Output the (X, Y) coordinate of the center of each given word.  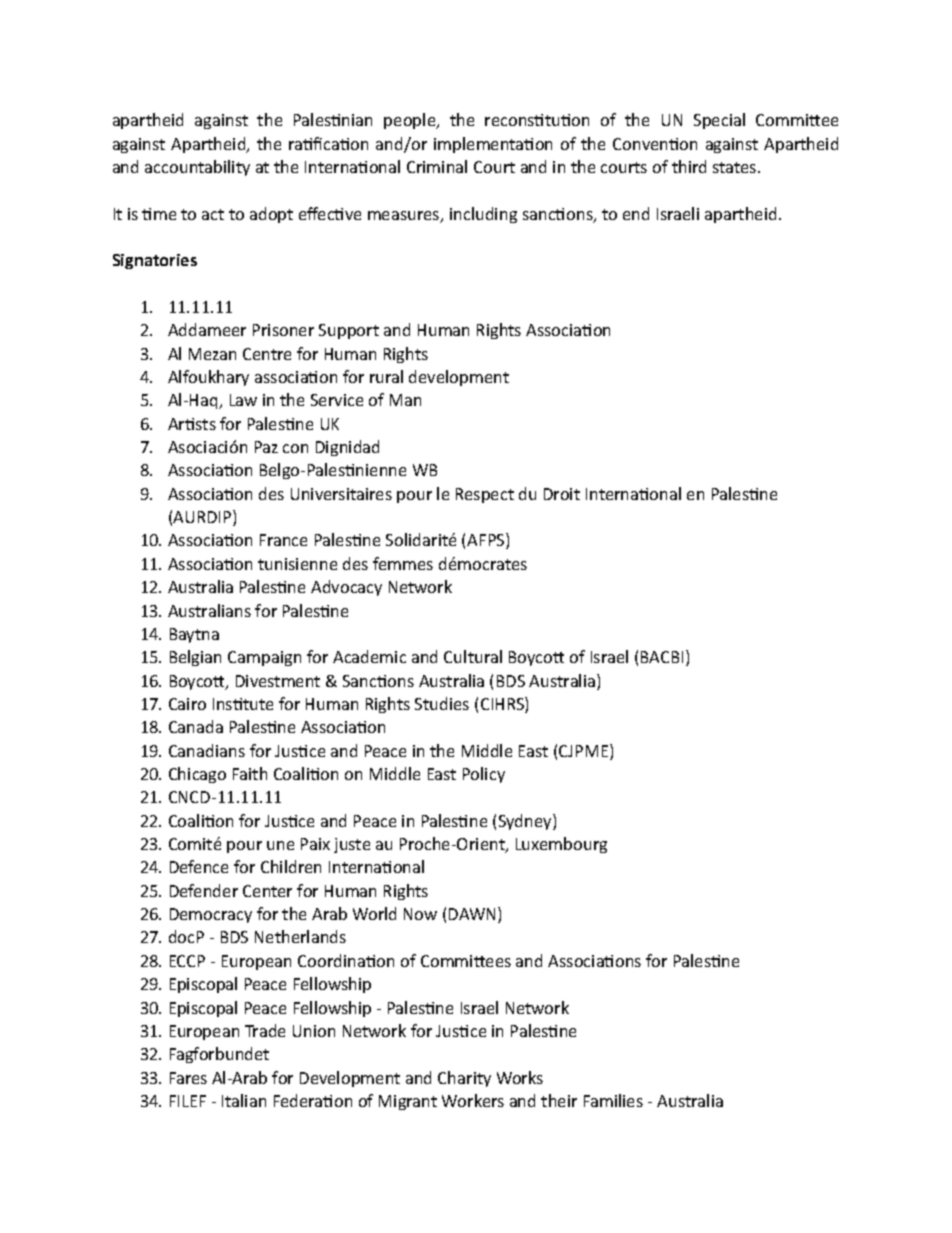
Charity (464, 1079)
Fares (188, 1078)
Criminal (437, 166)
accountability (197, 168)
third (689, 166)
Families (613, 1100)
